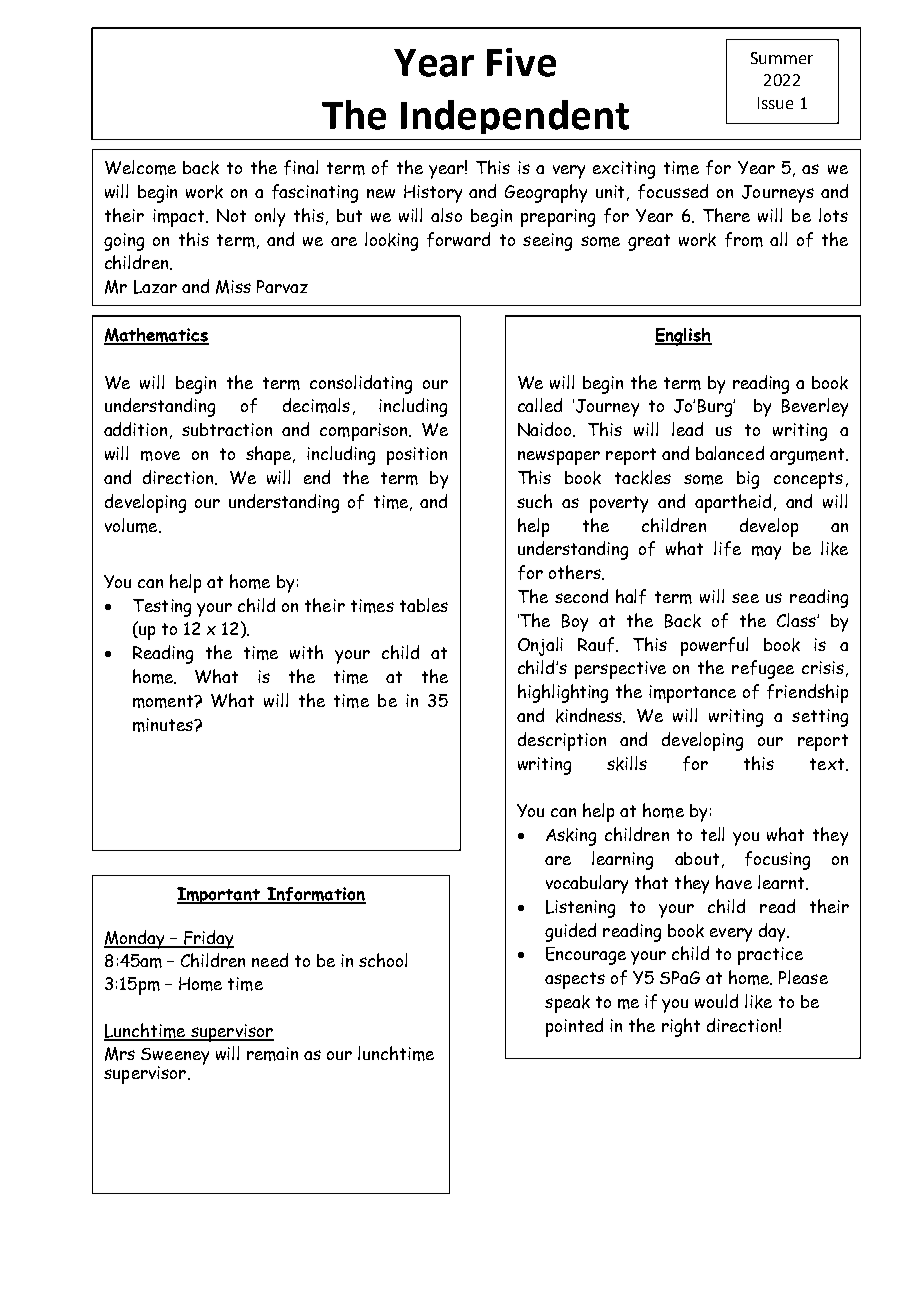  Describe the element at coordinates (140, 167) in the page. I see `Welcome` at that location.
